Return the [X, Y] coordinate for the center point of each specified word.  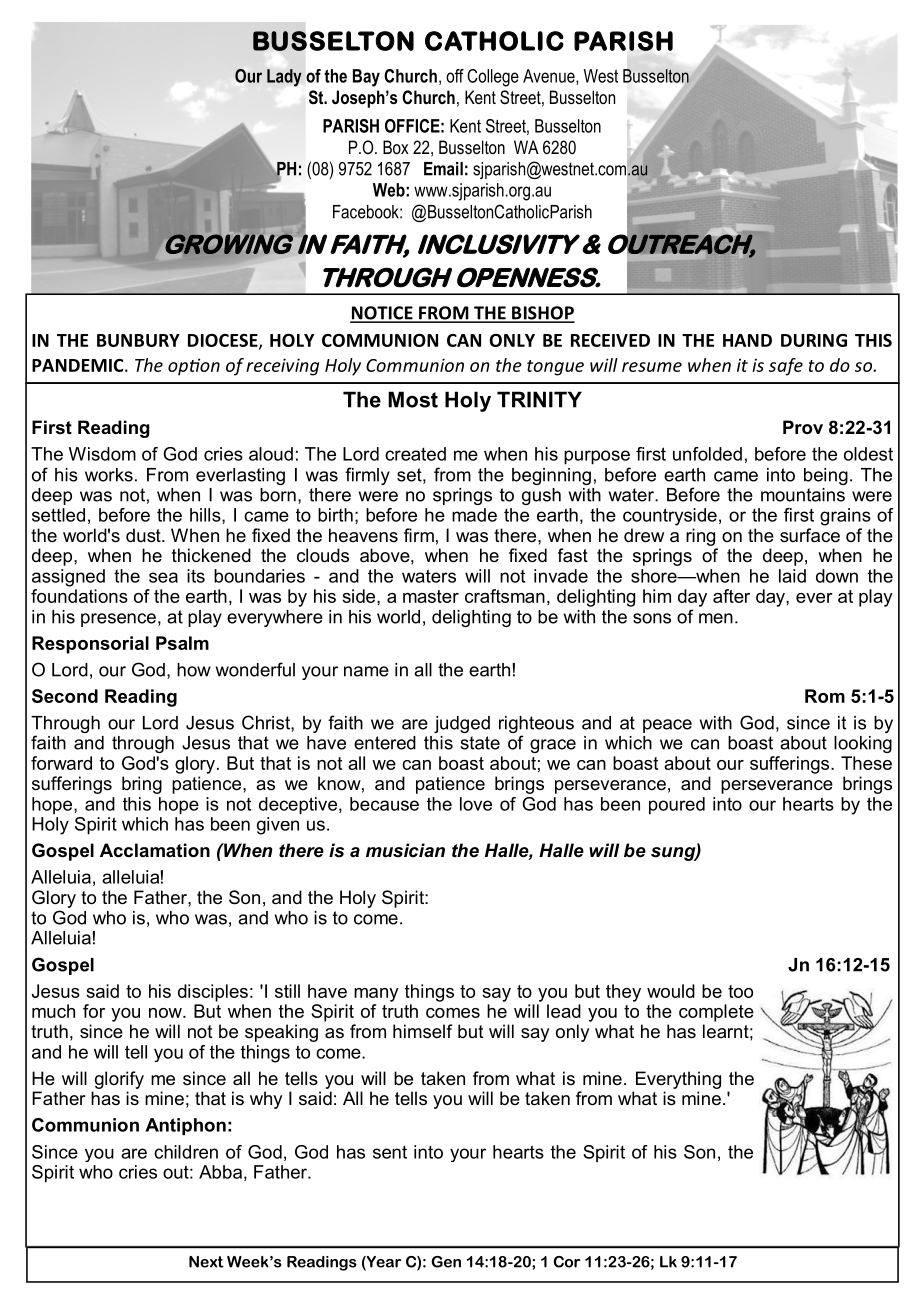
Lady [284, 78]
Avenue [550, 77]
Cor [566, 1262]
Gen [446, 1262]
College [493, 78]
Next [206, 1262]
